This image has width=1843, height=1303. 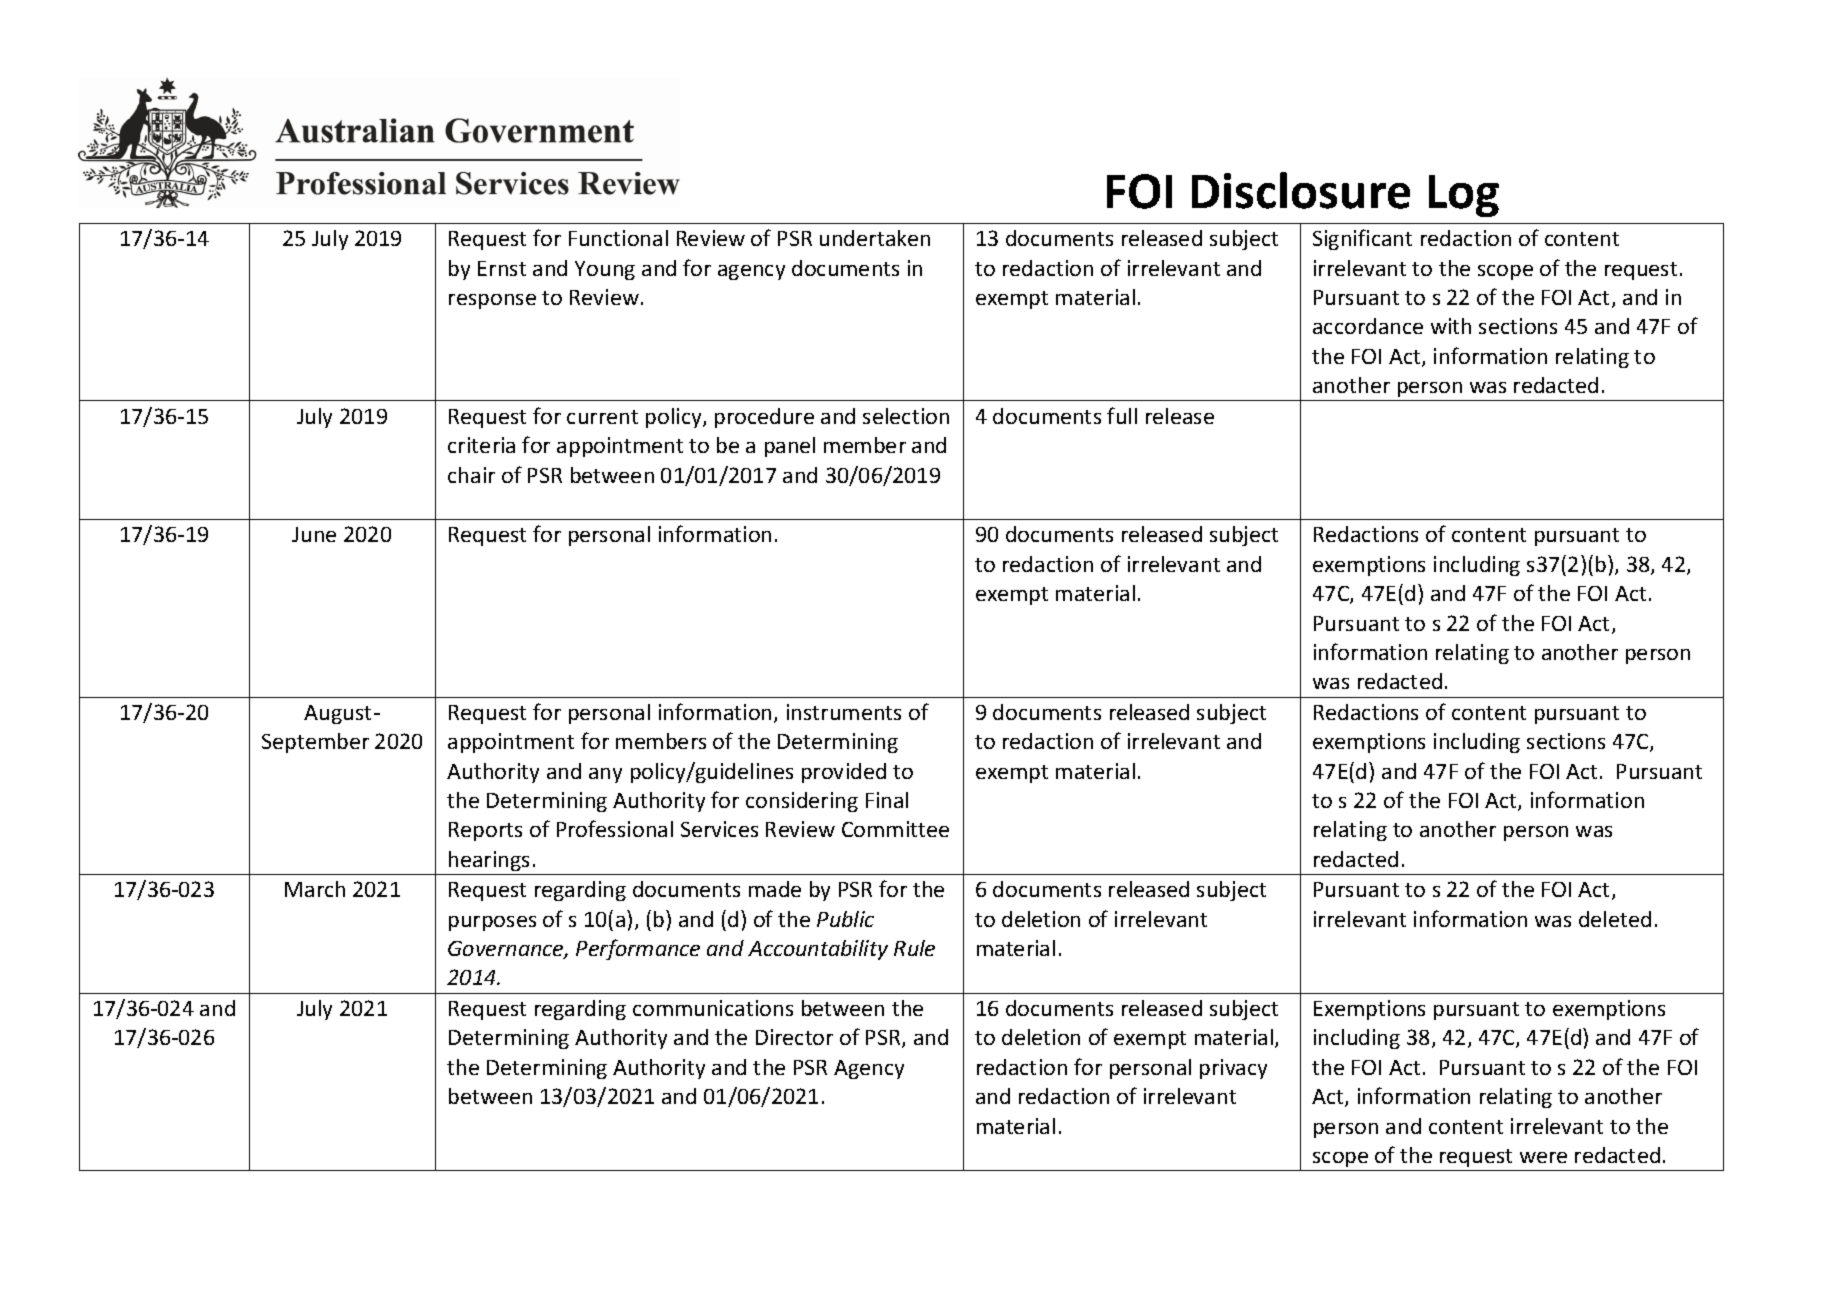 What do you see at coordinates (502, 268) in the image?
I see `Ernst` at bounding box center [502, 268].
